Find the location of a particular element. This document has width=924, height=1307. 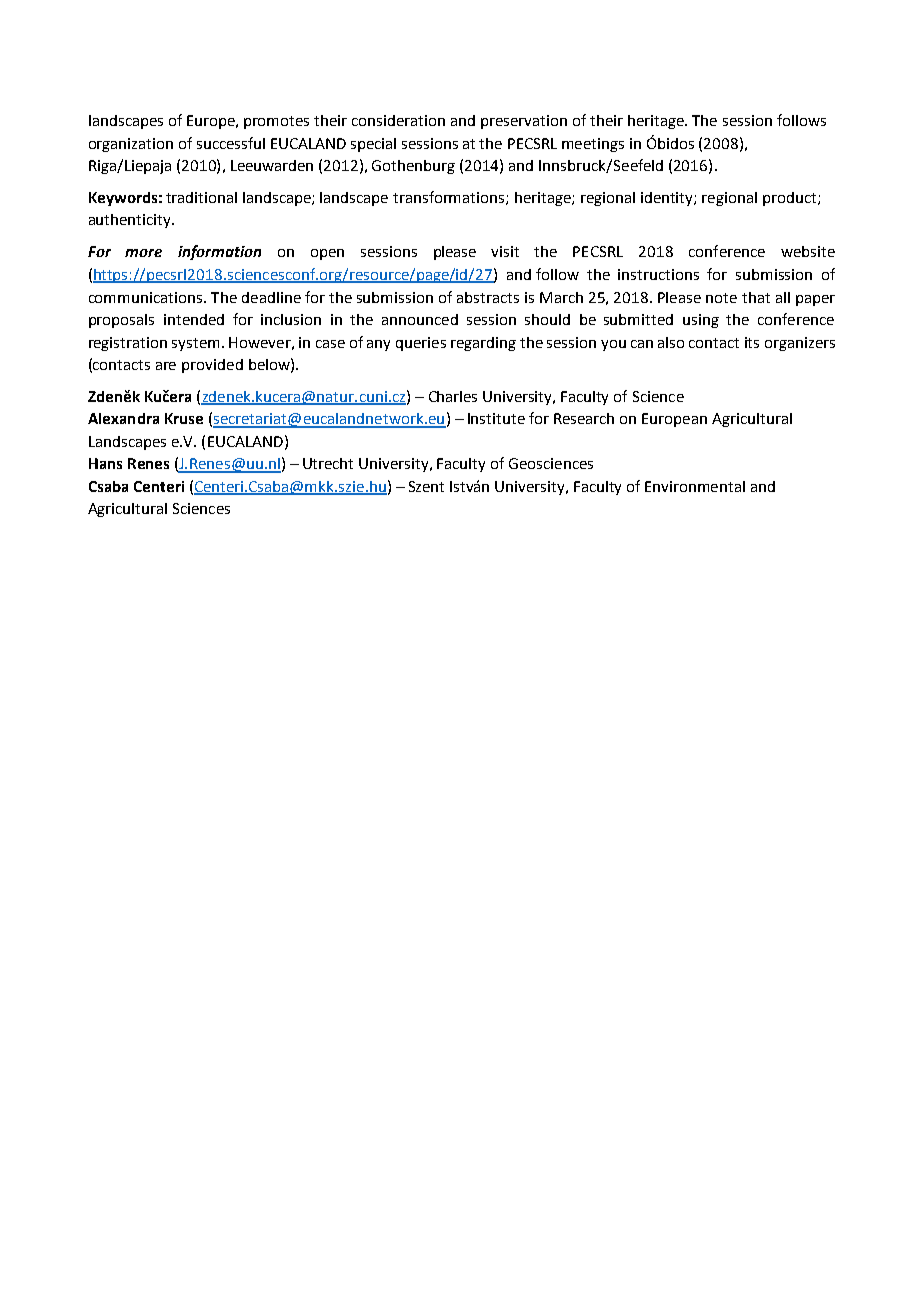

preservation is located at coordinates (524, 122).
